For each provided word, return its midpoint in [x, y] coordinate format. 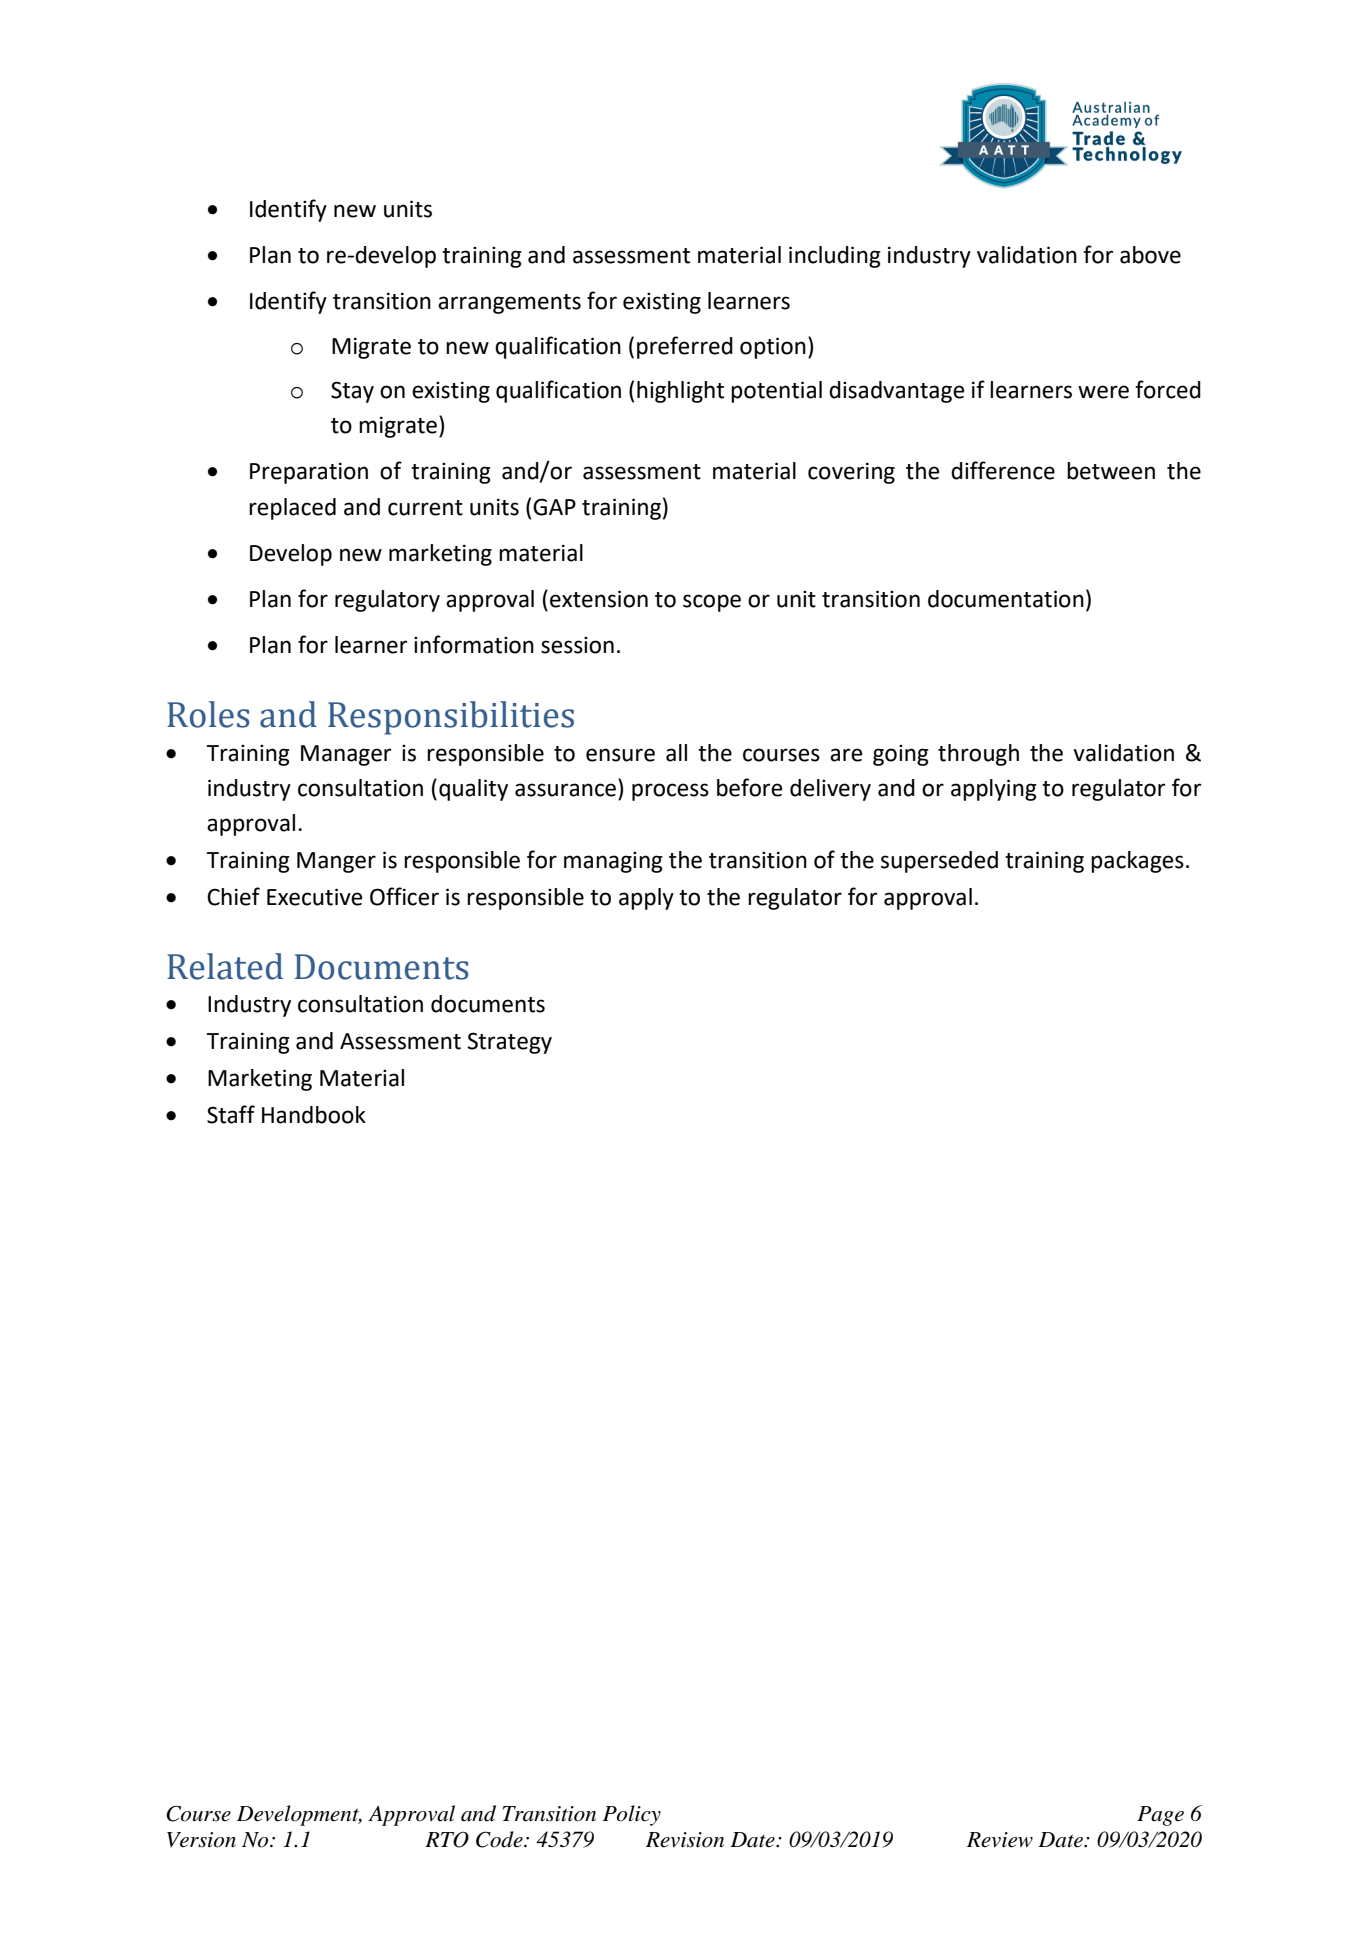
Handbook [314, 1115]
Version [201, 1840]
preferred [685, 347]
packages [1137, 862]
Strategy [509, 1043]
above [1150, 255]
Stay [352, 392]
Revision [685, 1840]
